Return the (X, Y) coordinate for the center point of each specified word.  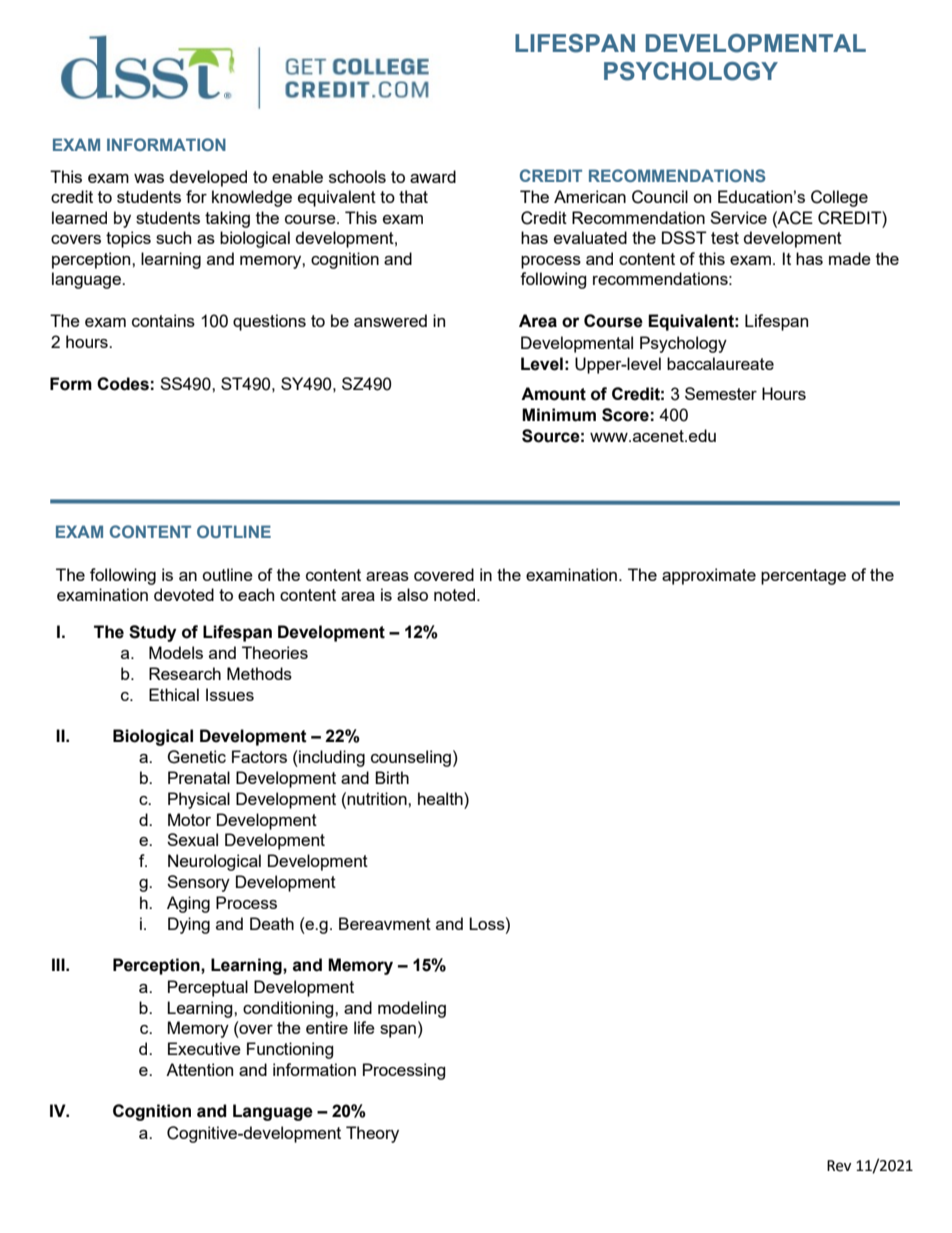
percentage (803, 577)
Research (185, 673)
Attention (199, 1069)
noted (456, 594)
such (173, 237)
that (413, 196)
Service (738, 217)
